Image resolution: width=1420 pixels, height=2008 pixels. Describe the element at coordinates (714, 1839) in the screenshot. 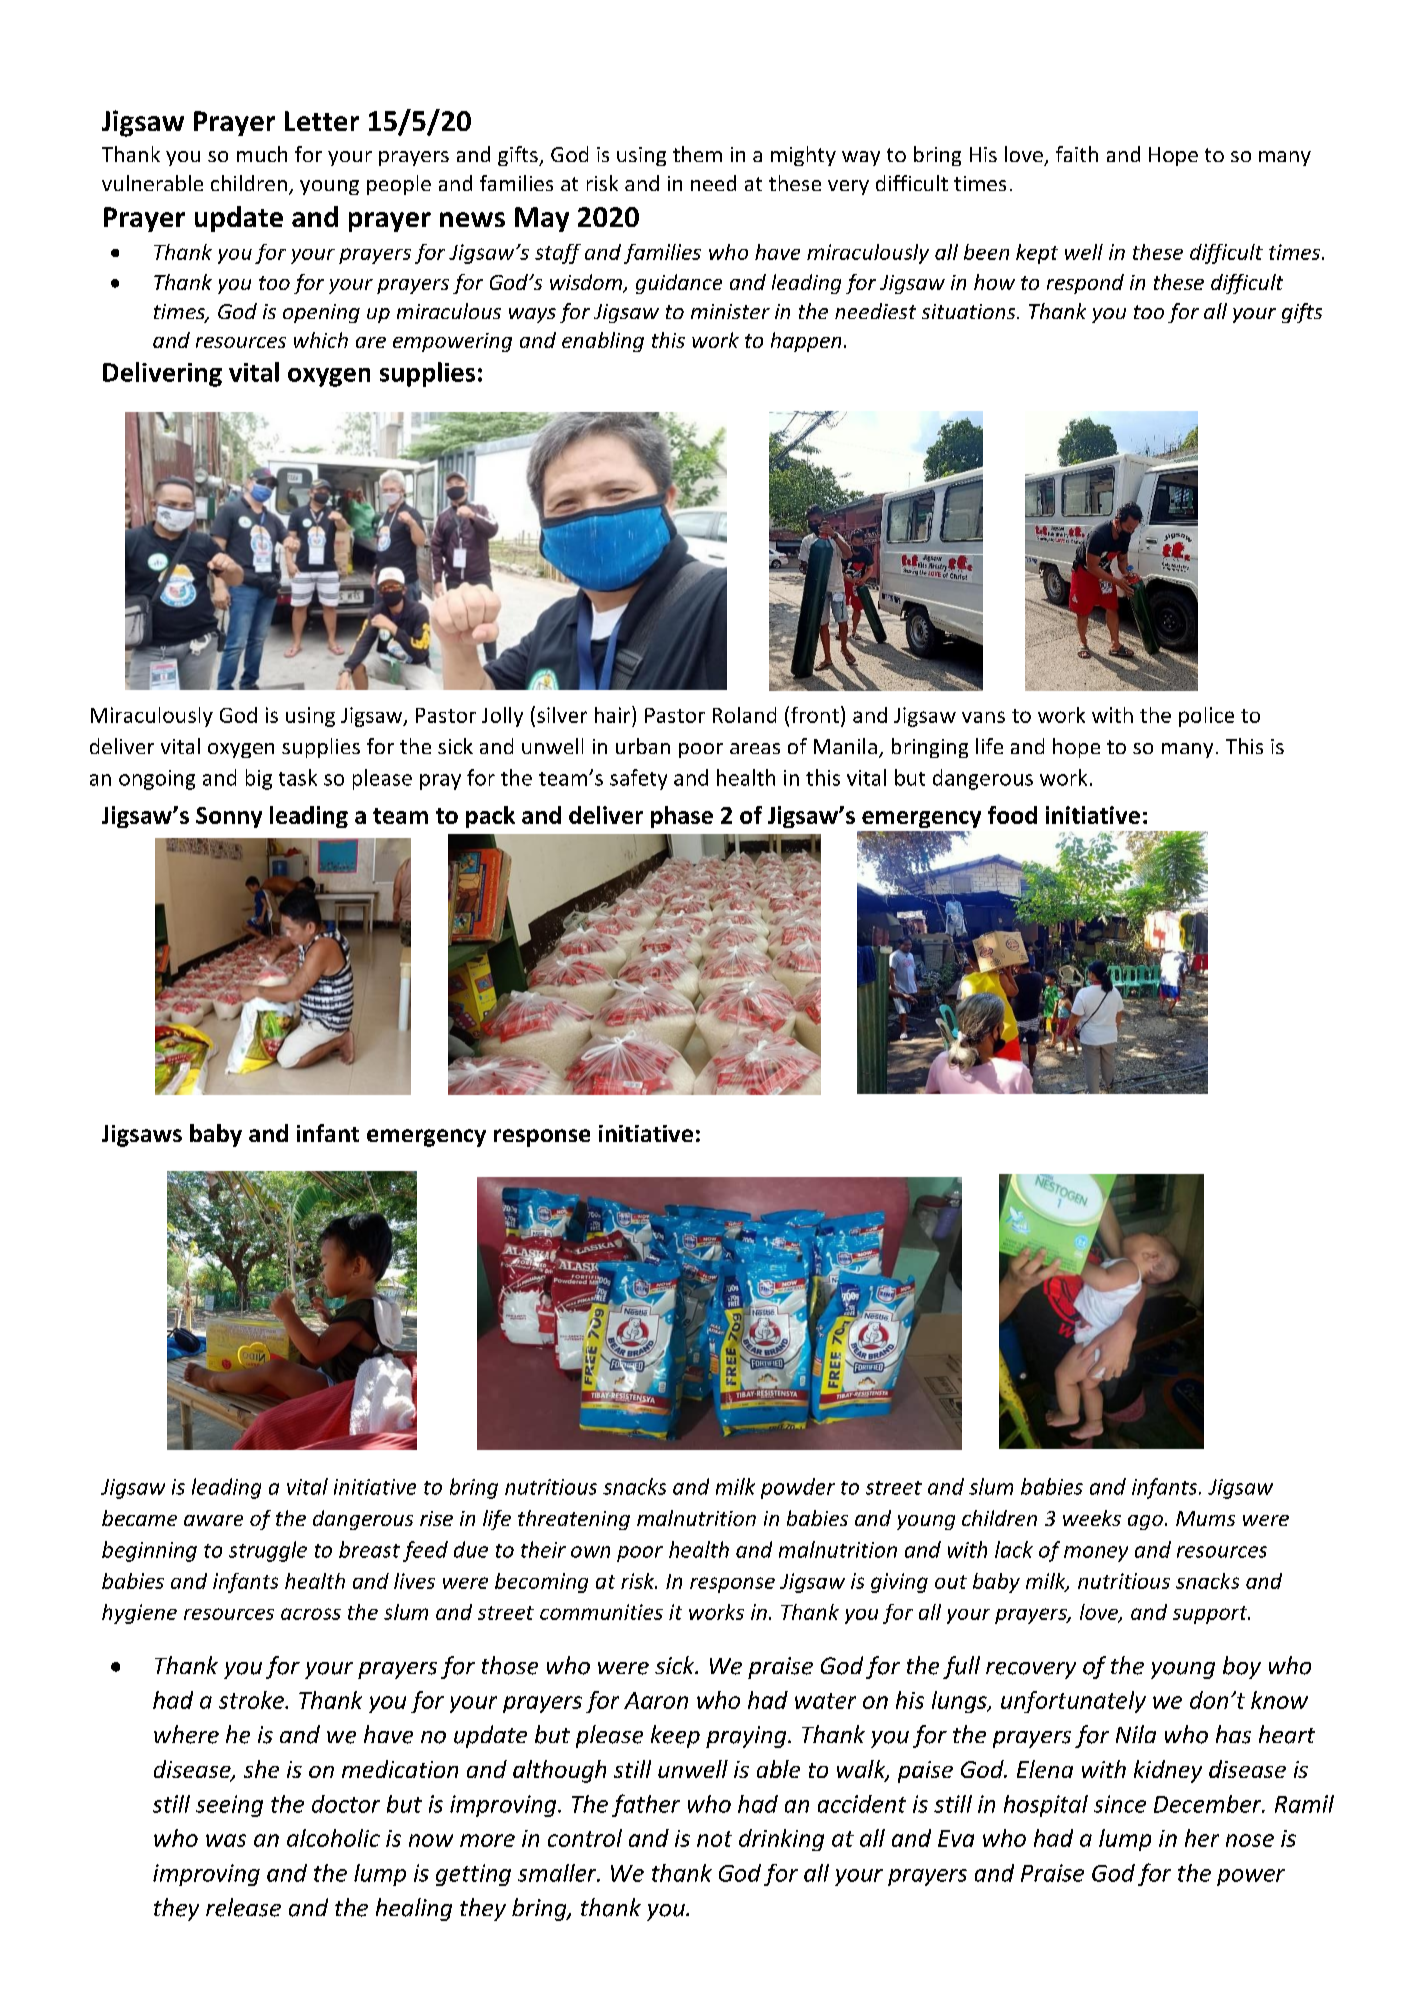

I see `not` at that location.
